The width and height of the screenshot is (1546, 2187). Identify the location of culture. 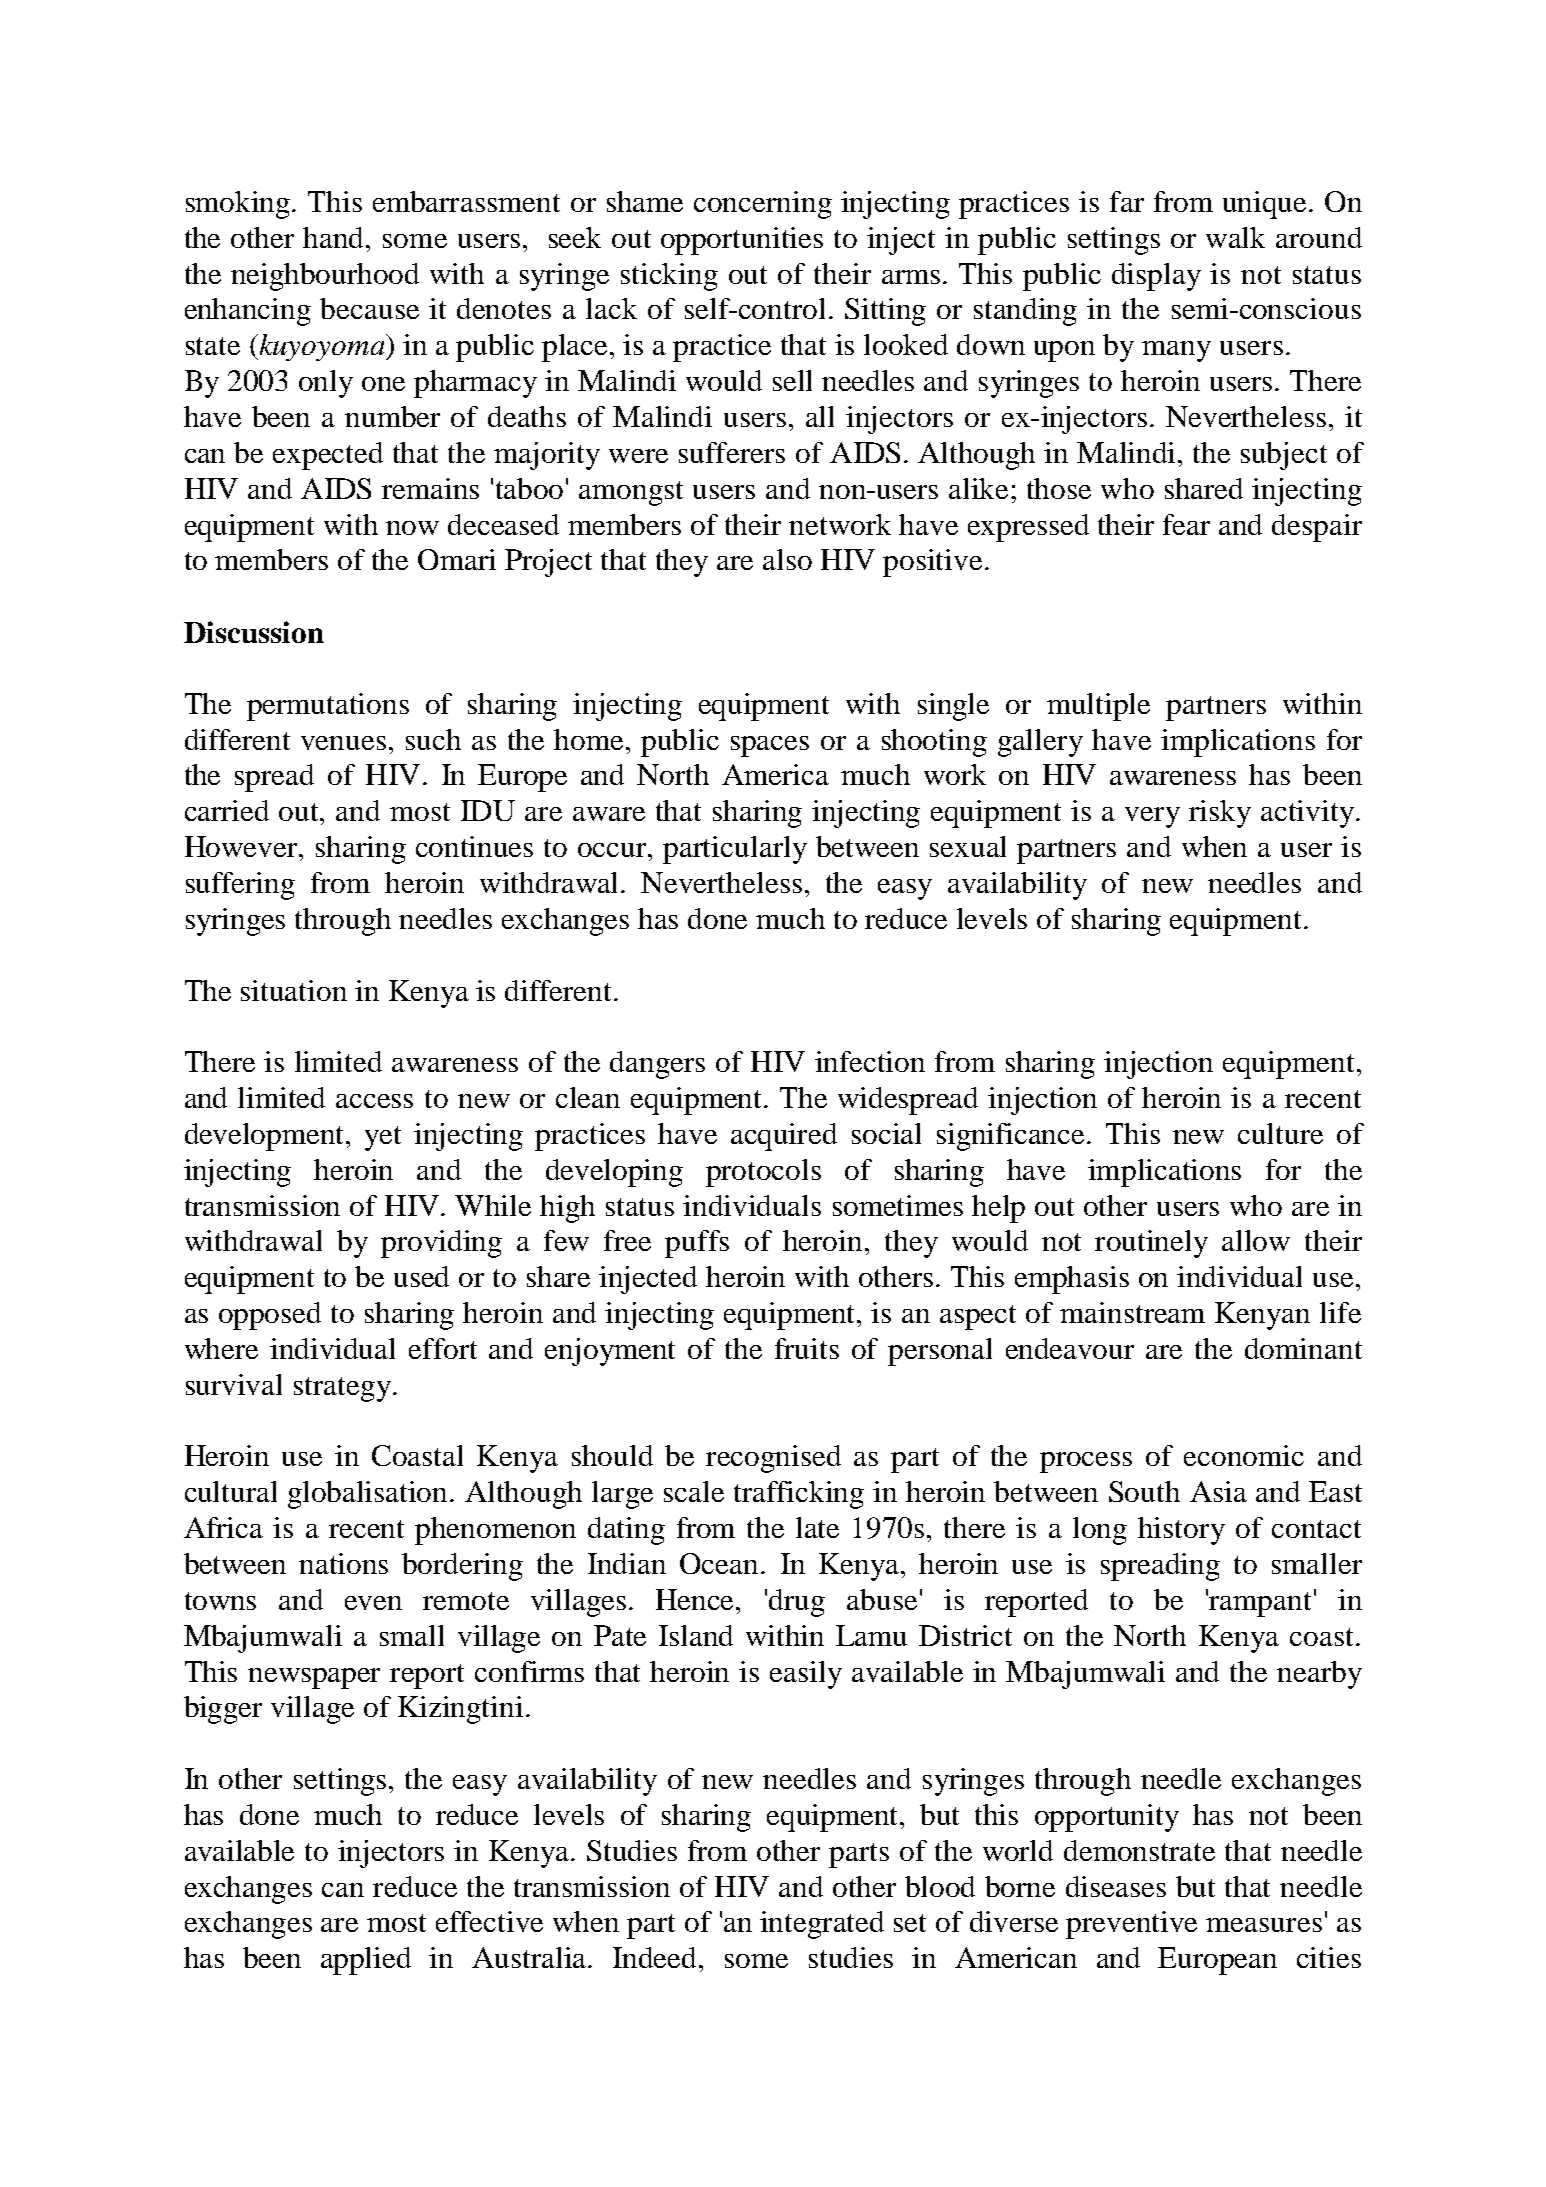
(1280, 1133).
